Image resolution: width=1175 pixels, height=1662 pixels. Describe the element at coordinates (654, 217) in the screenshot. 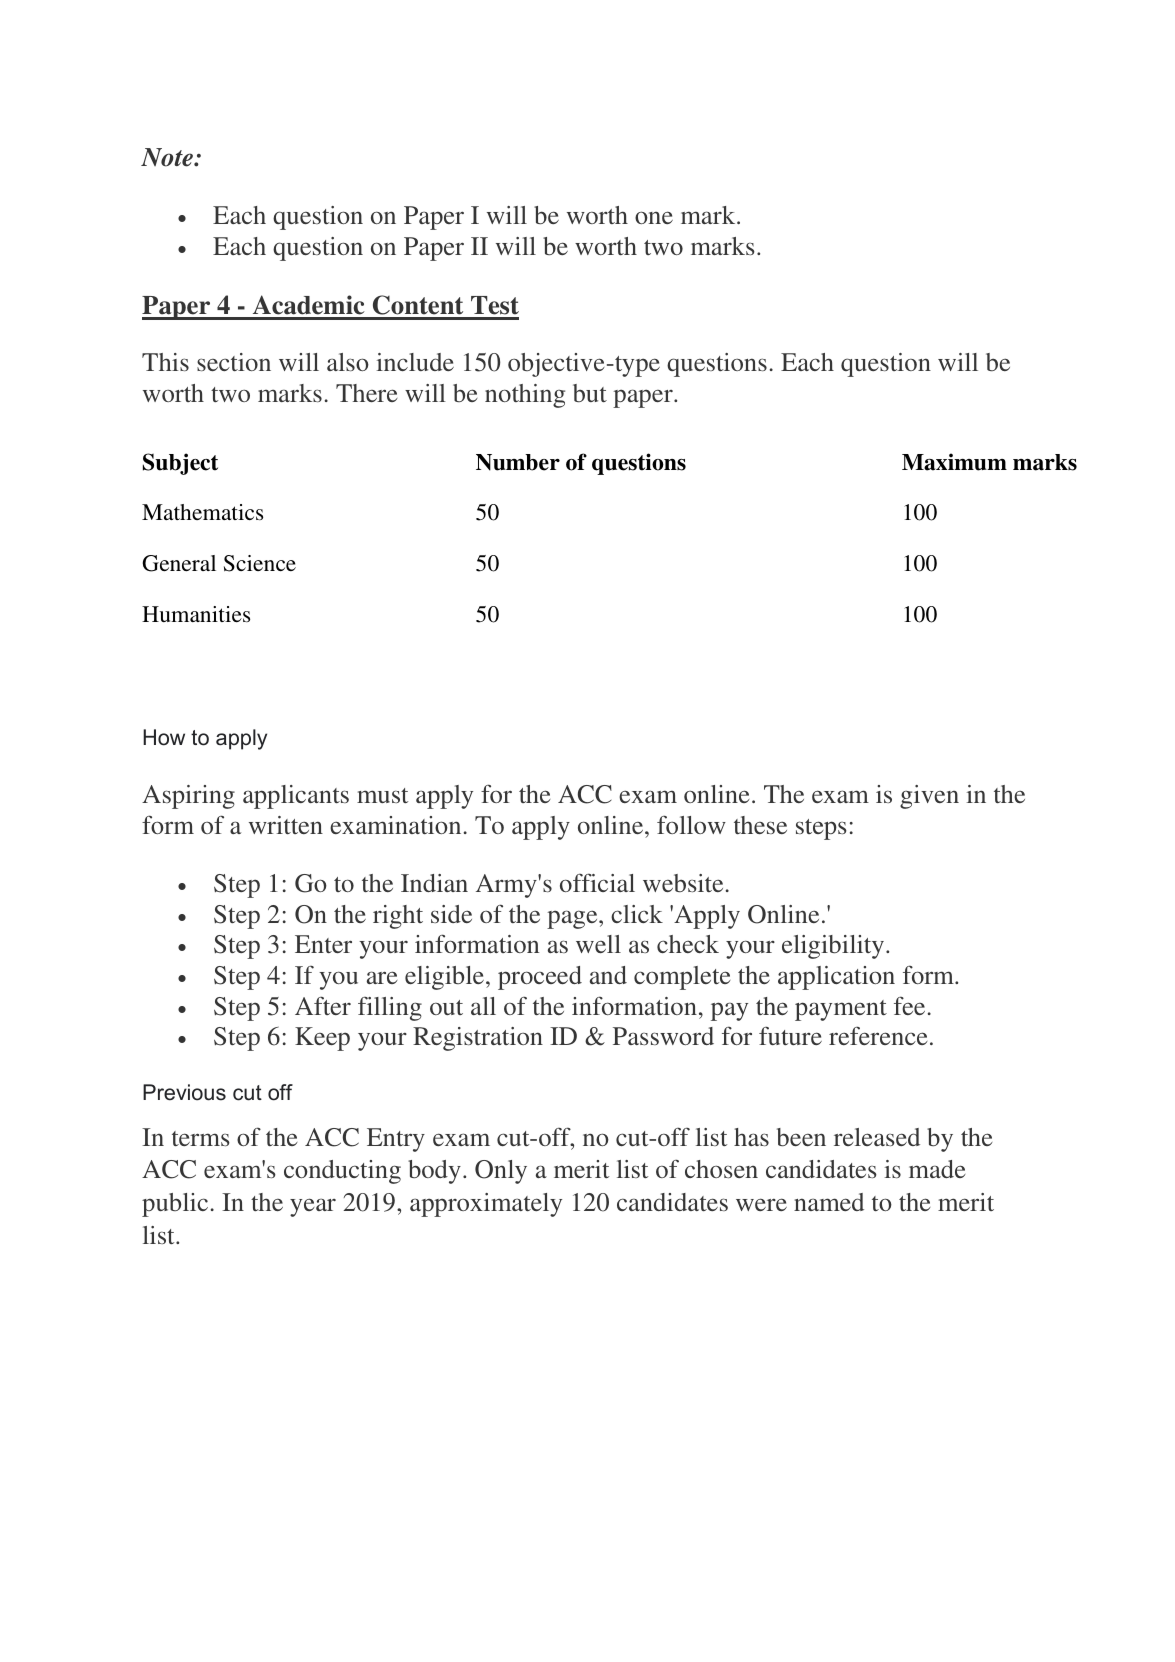

I see `one` at that location.
